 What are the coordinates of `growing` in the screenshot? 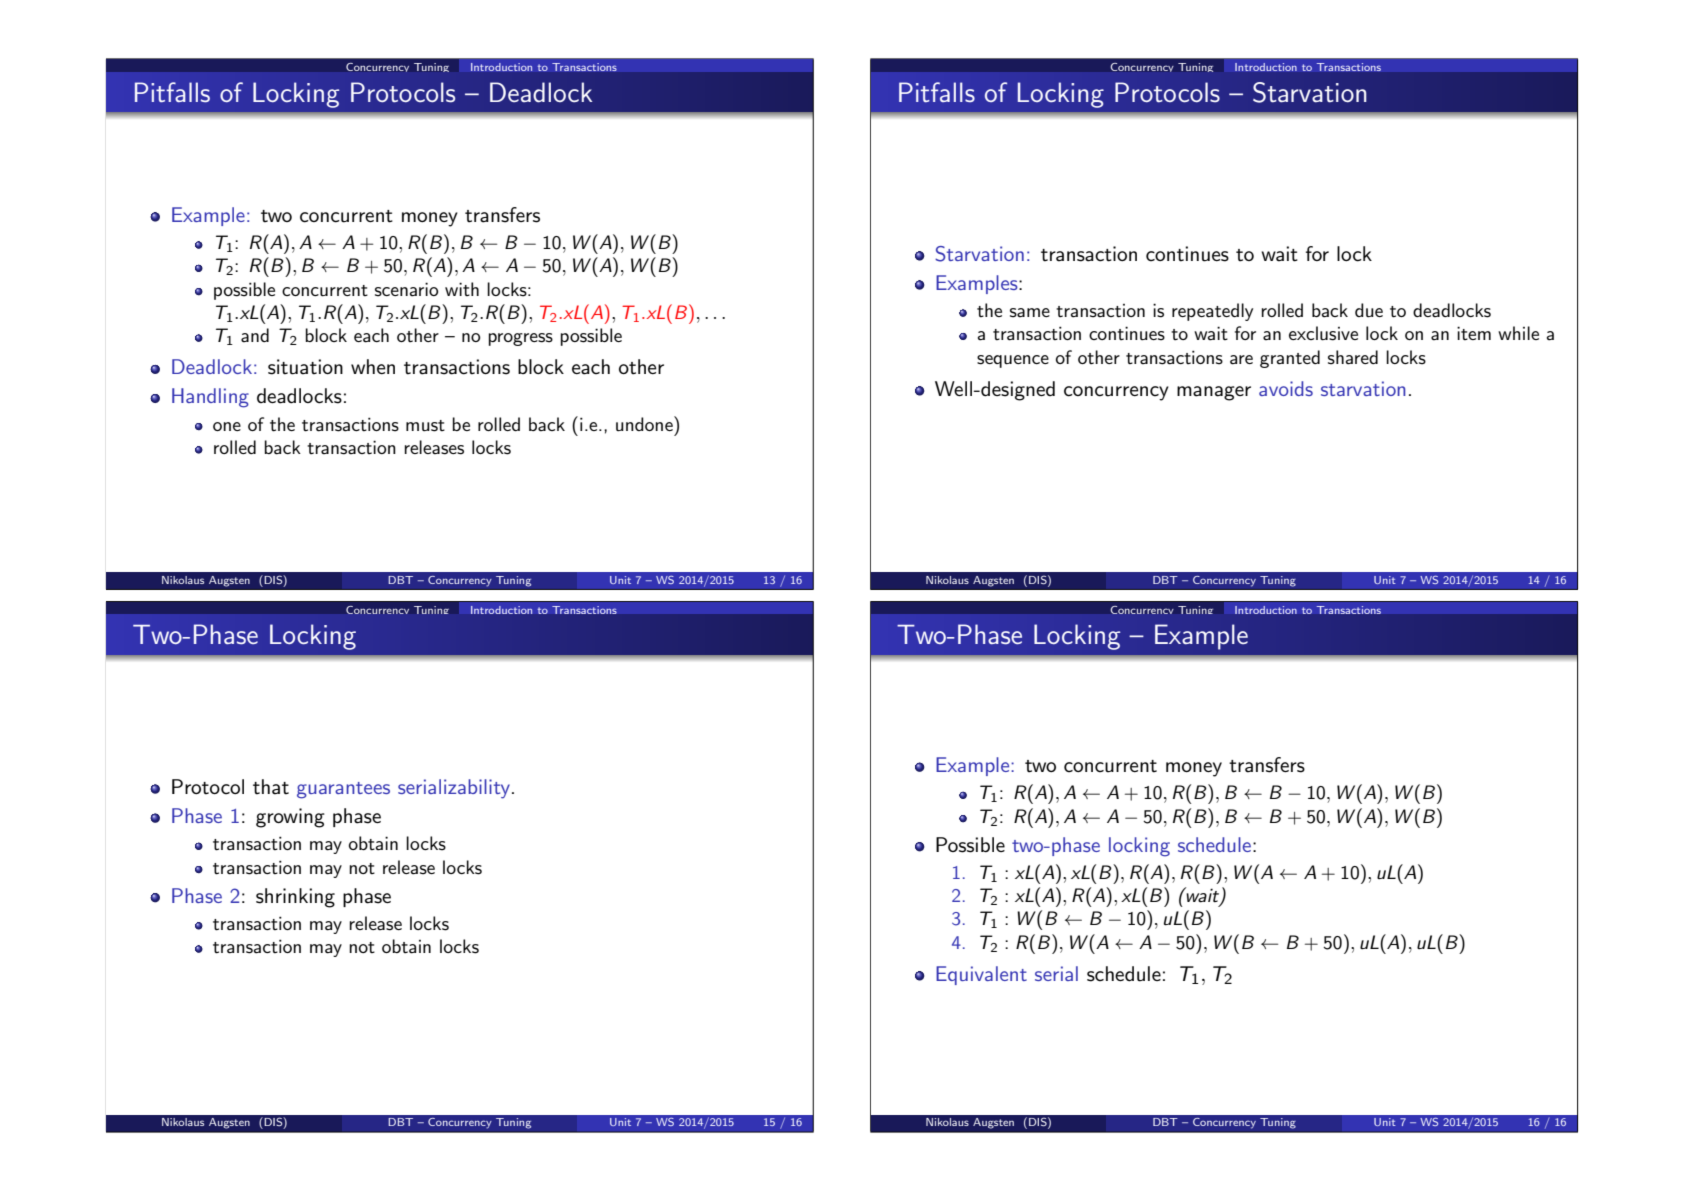 It's located at (290, 818).
